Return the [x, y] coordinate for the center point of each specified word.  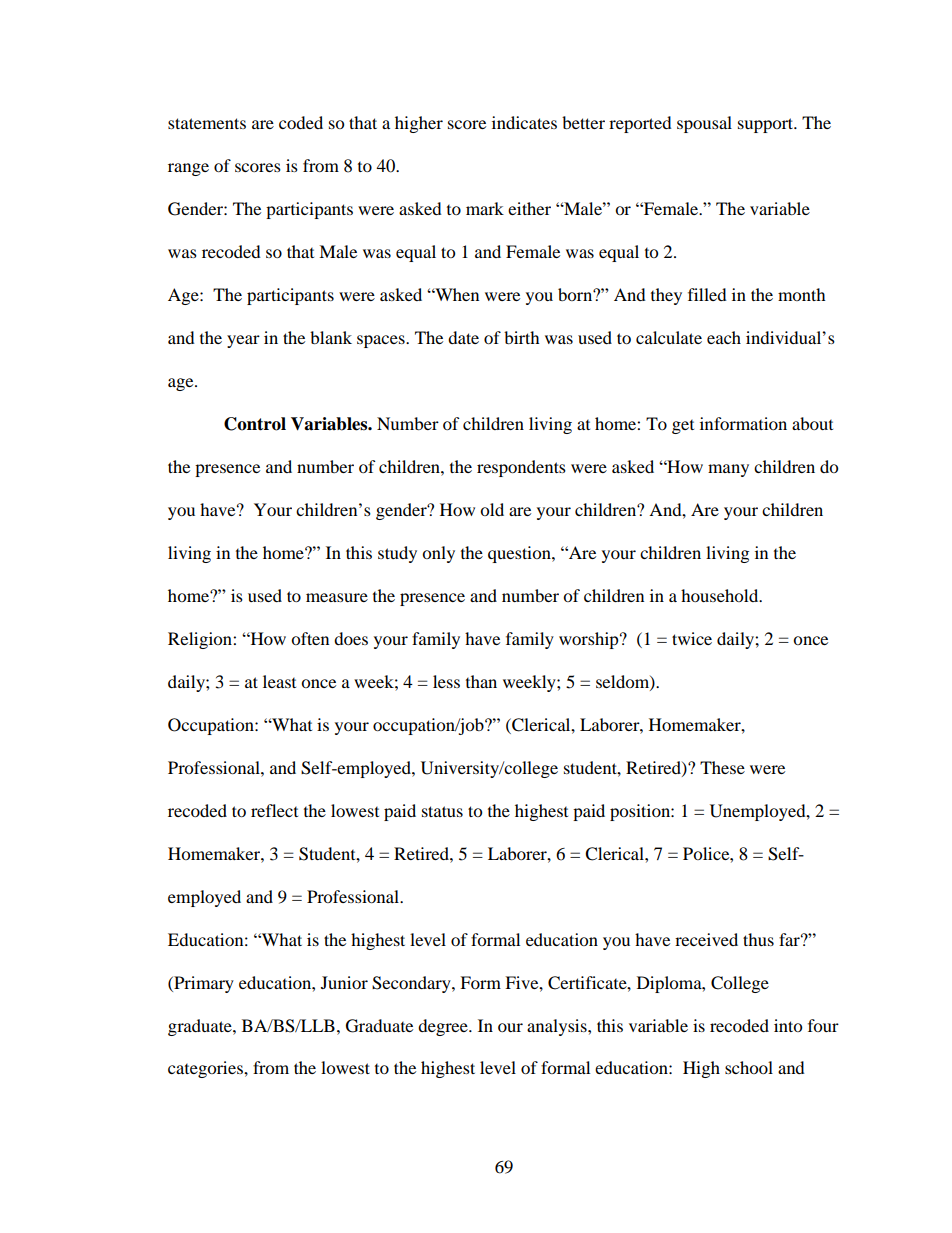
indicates [524, 122]
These [722, 767]
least [279, 681]
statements [207, 123]
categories [206, 1069]
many [728, 470]
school [749, 1067]
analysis [558, 1027]
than [481, 681]
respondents [521, 468]
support [767, 125]
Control [255, 424]
